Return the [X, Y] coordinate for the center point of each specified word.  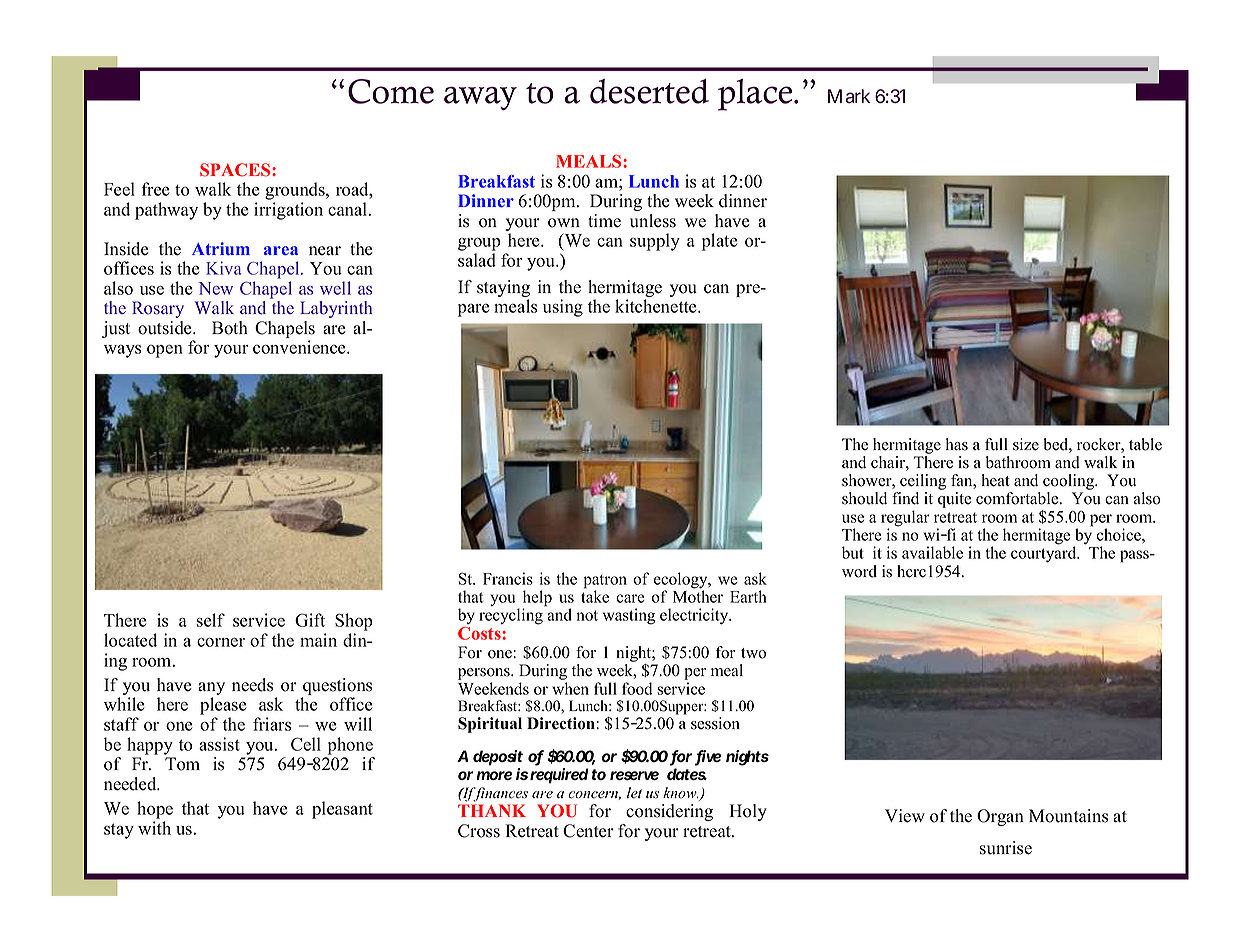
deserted [649, 91]
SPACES [236, 170]
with [154, 828]
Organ [1000, 817]
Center [588, 831]
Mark [849, 96]
